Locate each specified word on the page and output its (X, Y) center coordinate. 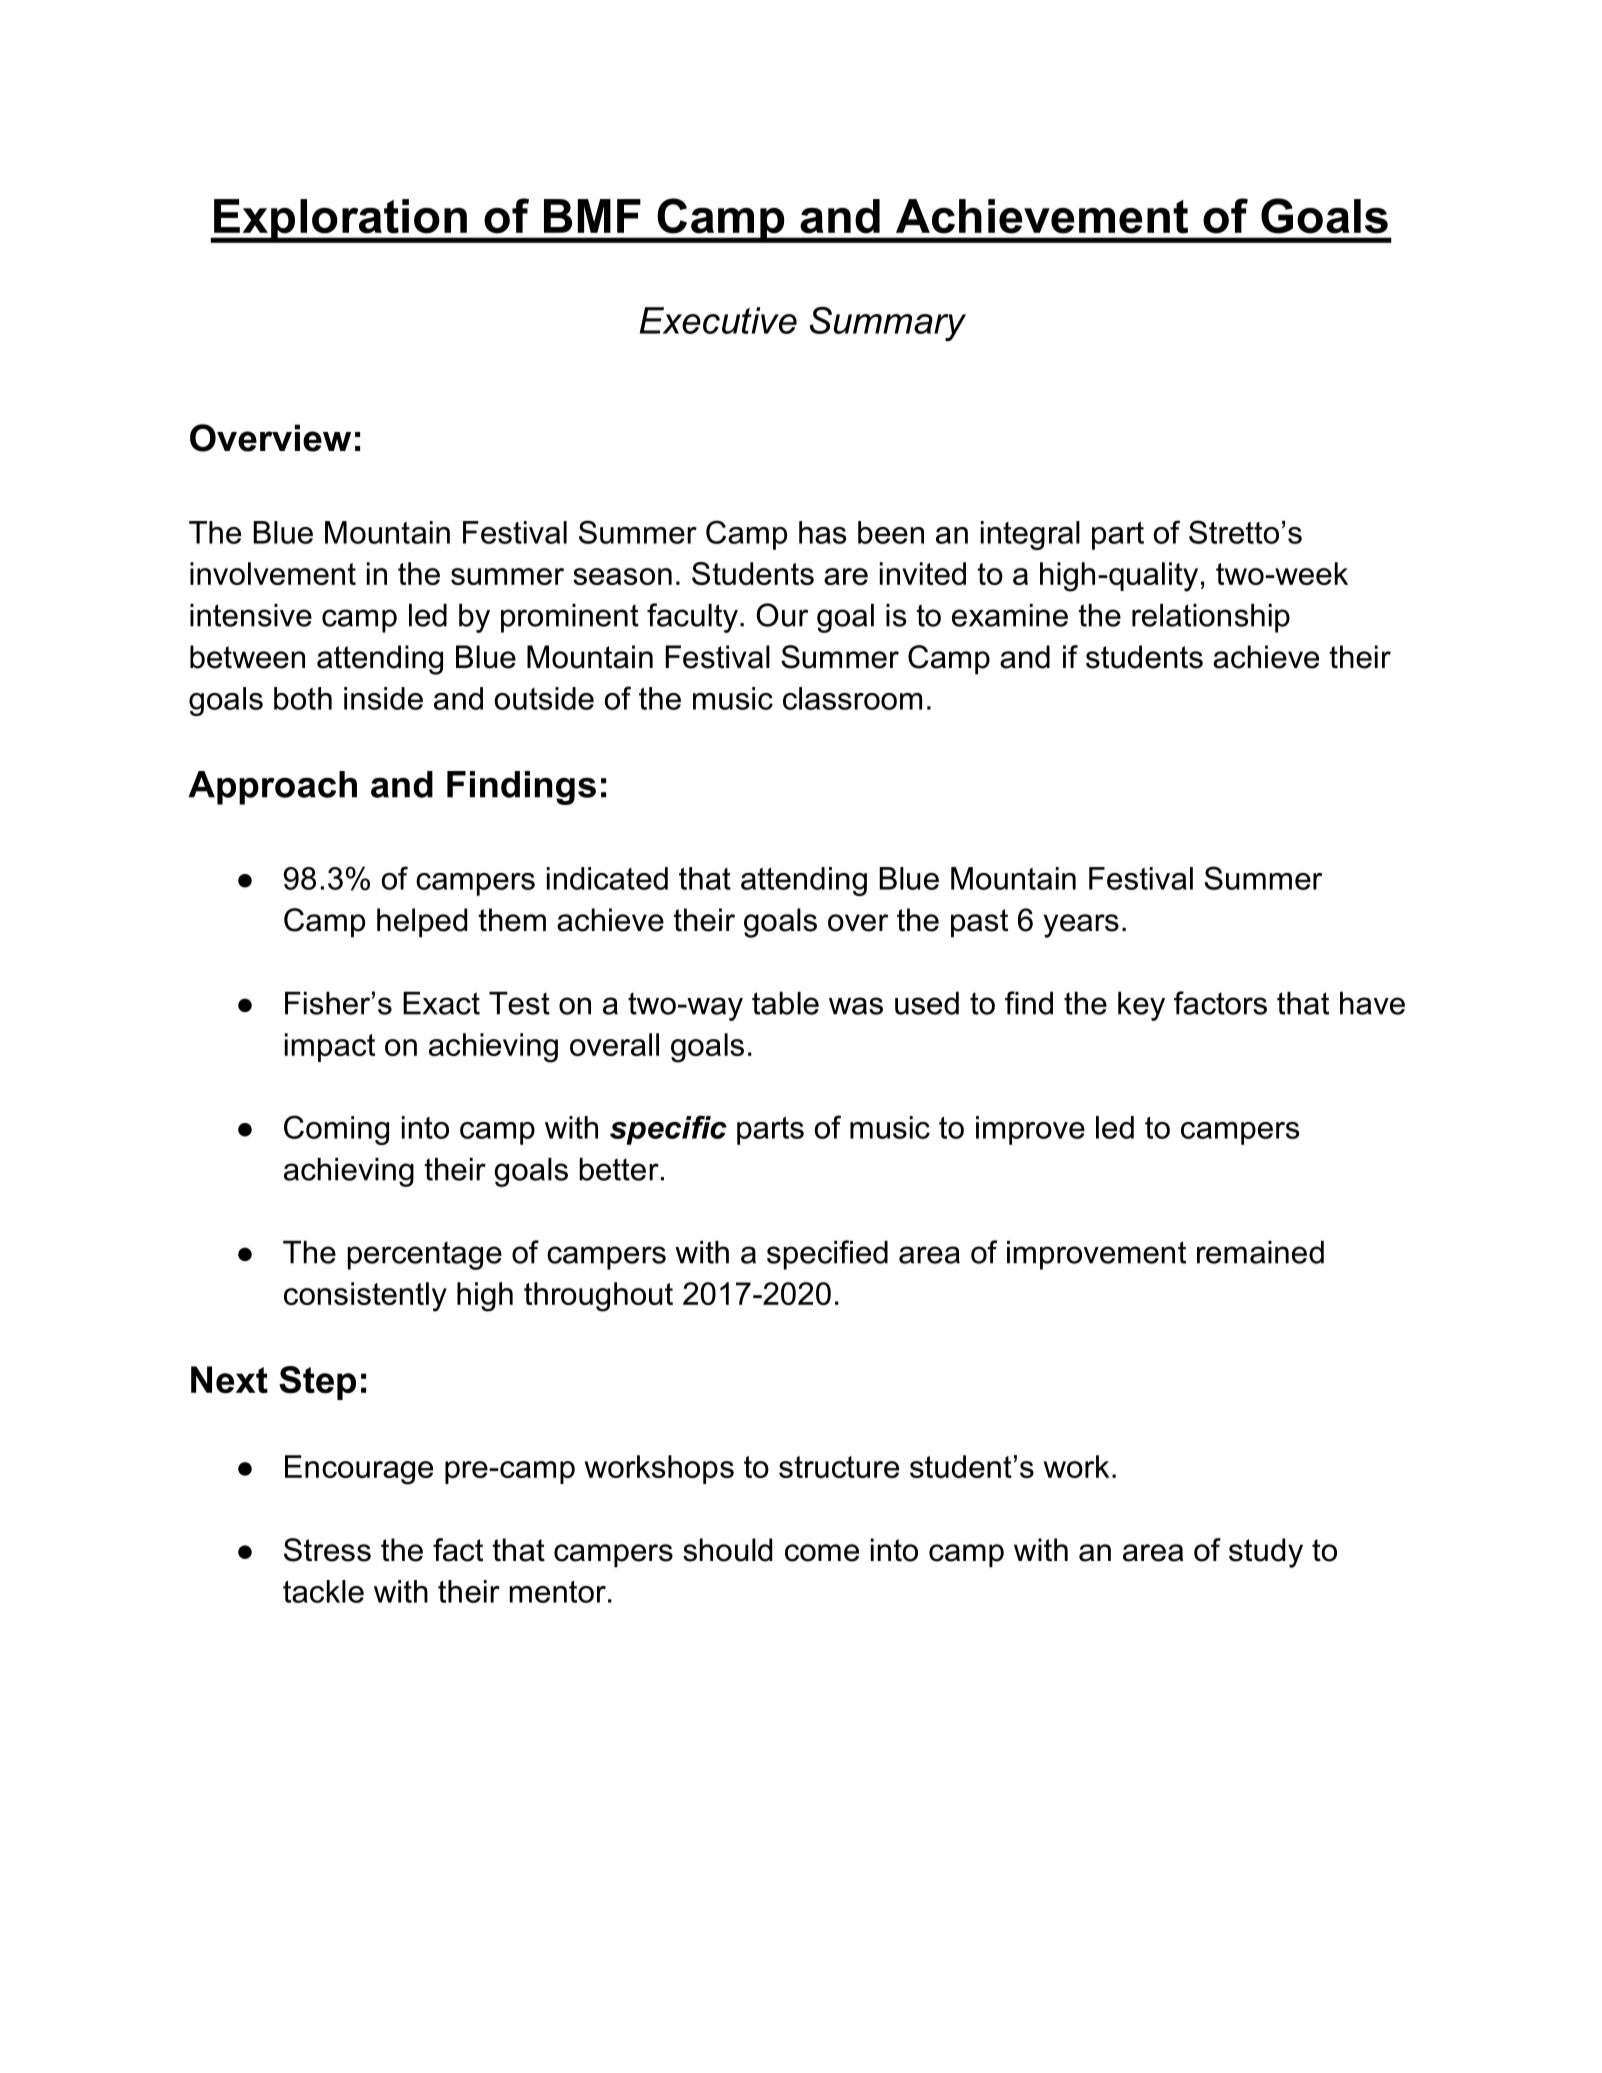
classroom (852, 698)
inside (383, 698)
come (822, 1553)
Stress (327, 1550)
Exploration (340, 221)
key (1141, 1006)
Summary (888, 324)
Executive (718, 320)
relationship (1211, 618)
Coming (336, 1130)
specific (668, 1130)
